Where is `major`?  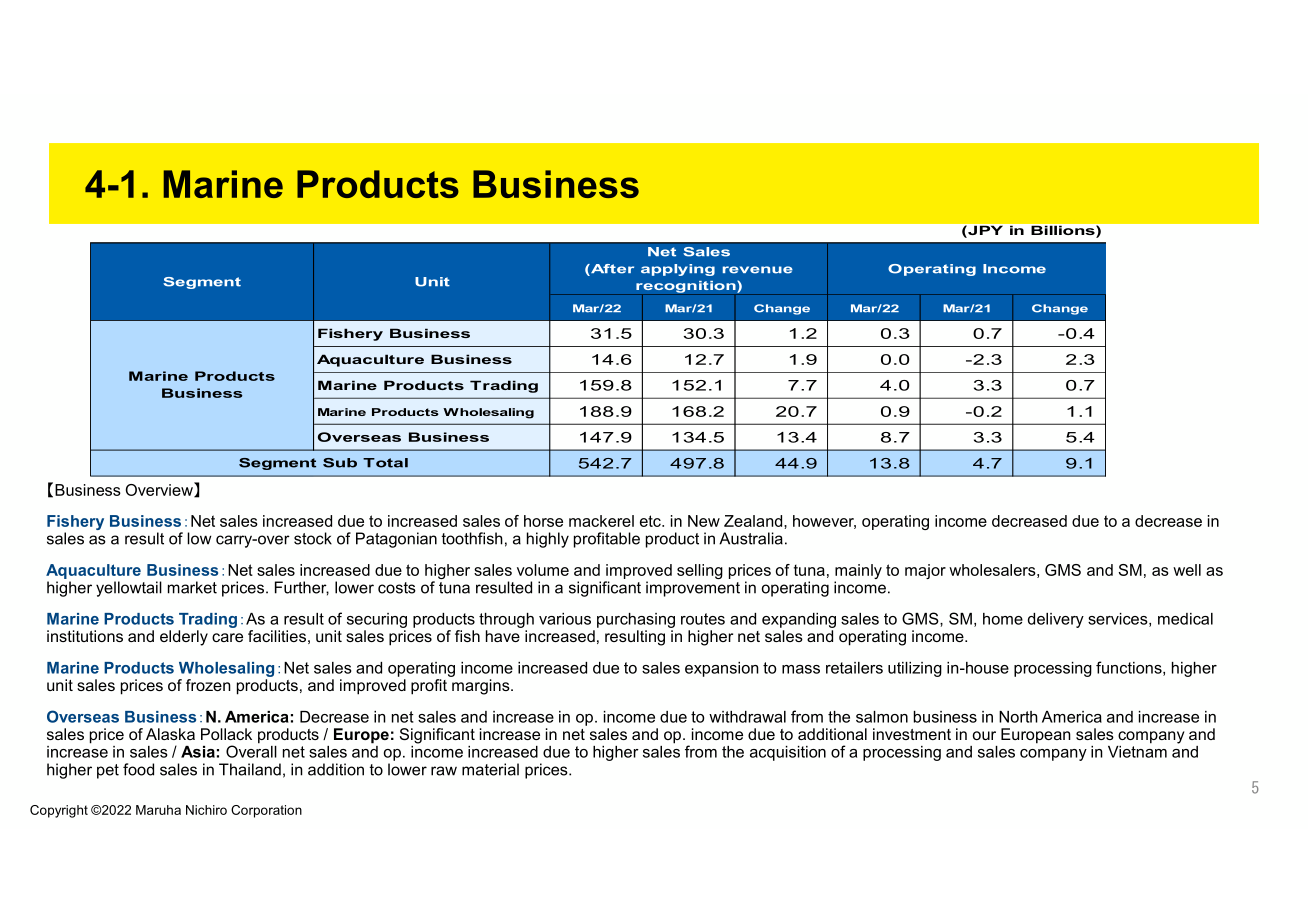 major is located at coordinates (925, 571).
